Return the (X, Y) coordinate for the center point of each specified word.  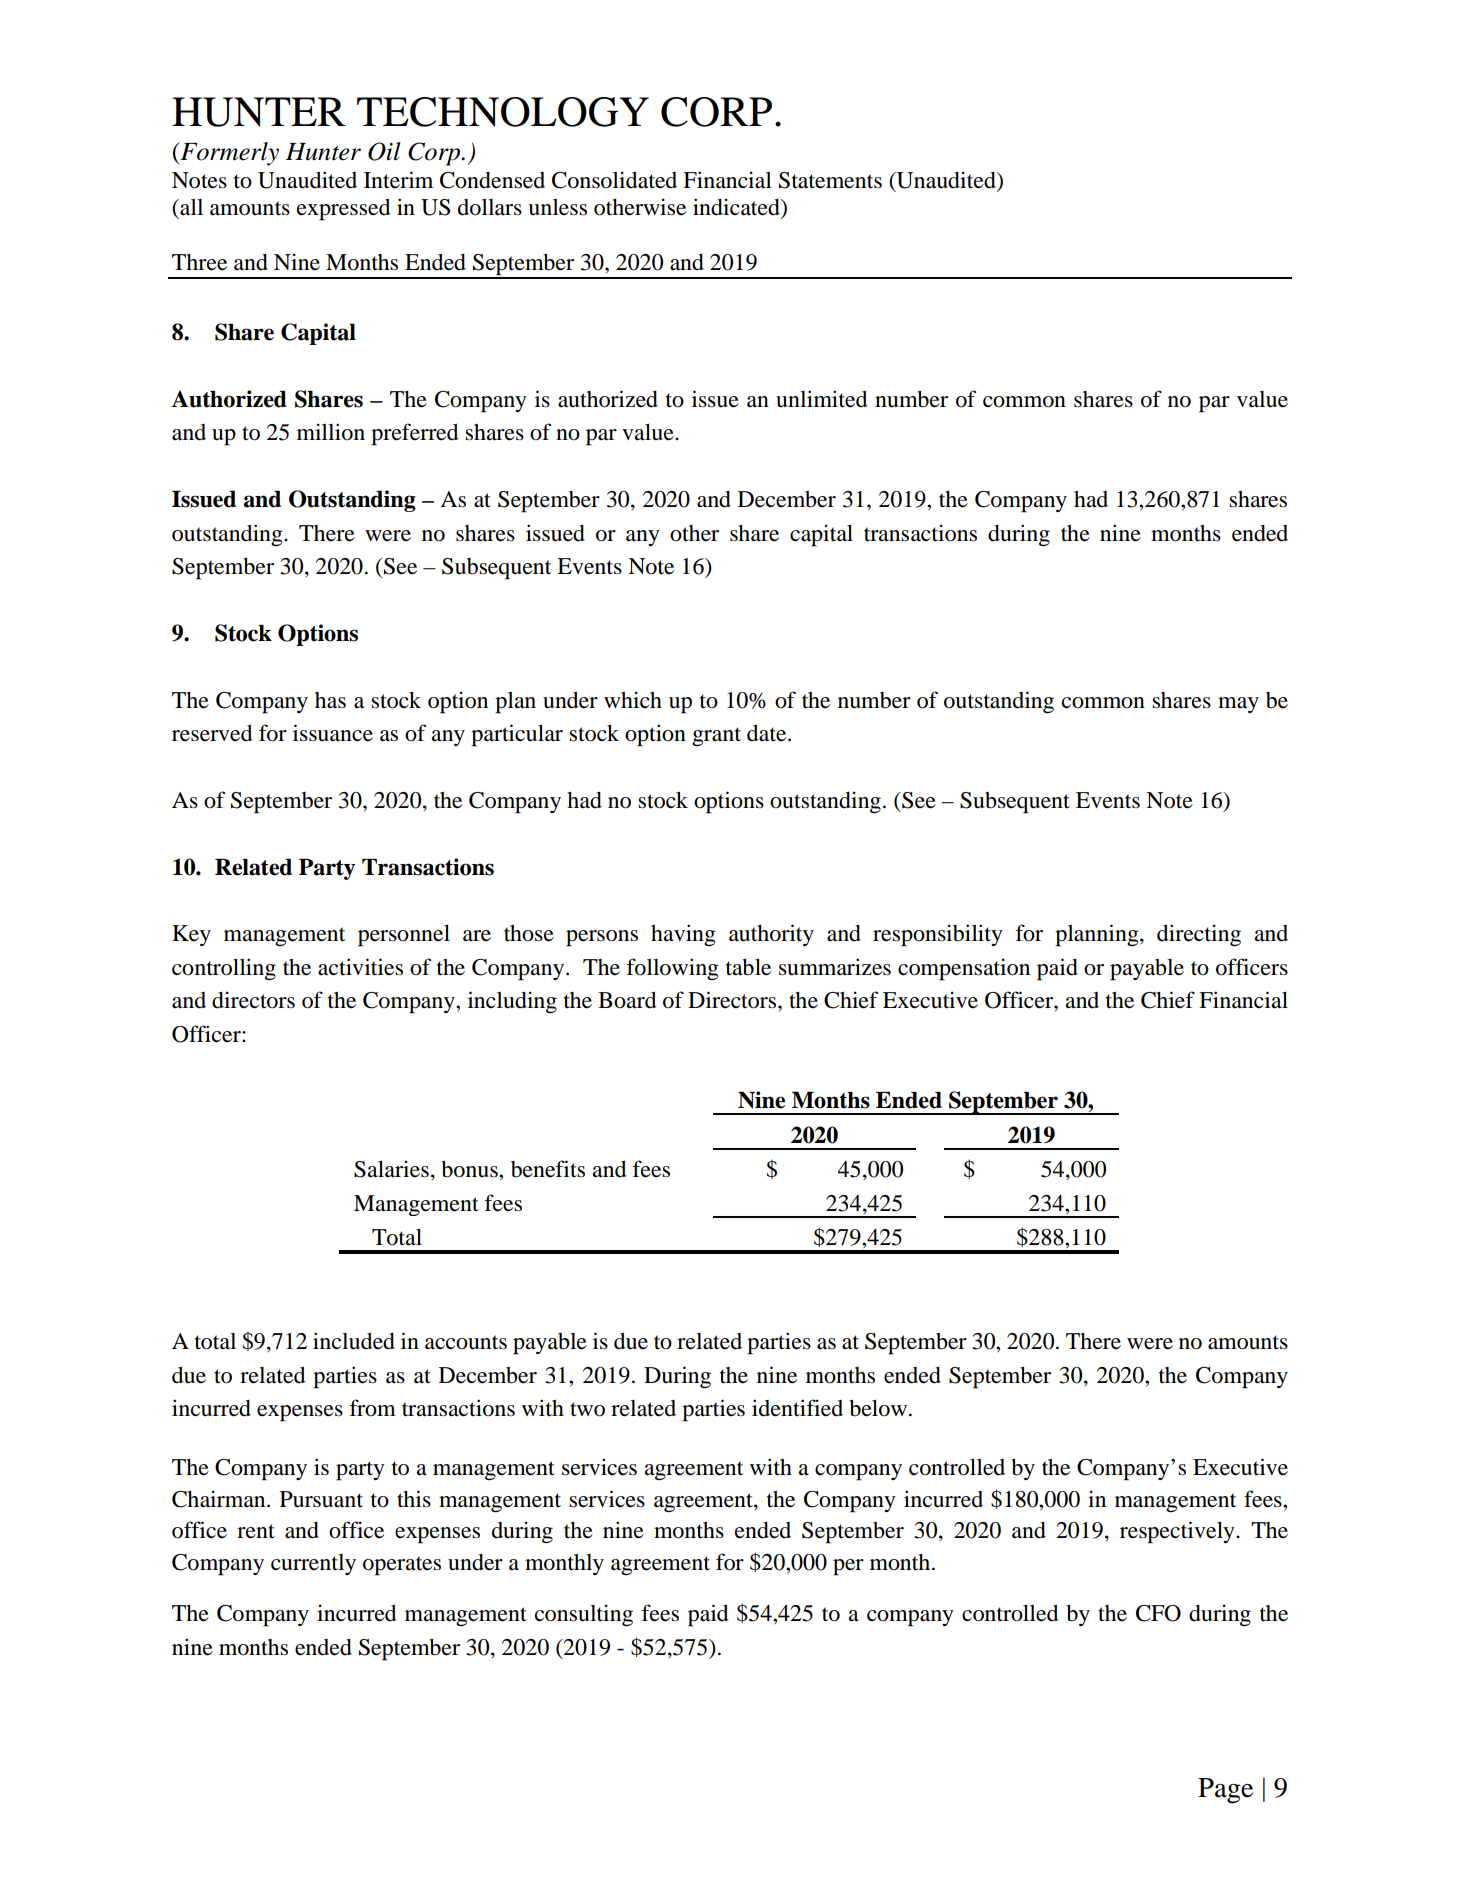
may (1238, 705)
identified (797, 1408)
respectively (1178, 1532)
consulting (584, 1615)
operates (402, 1566)
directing (1199, 935)
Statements (830, 180)
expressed (343, 210)
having (683, 935)
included (354, 1341)
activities (360, 967)
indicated (737, 208)
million (331, 432)
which (633, 699)
